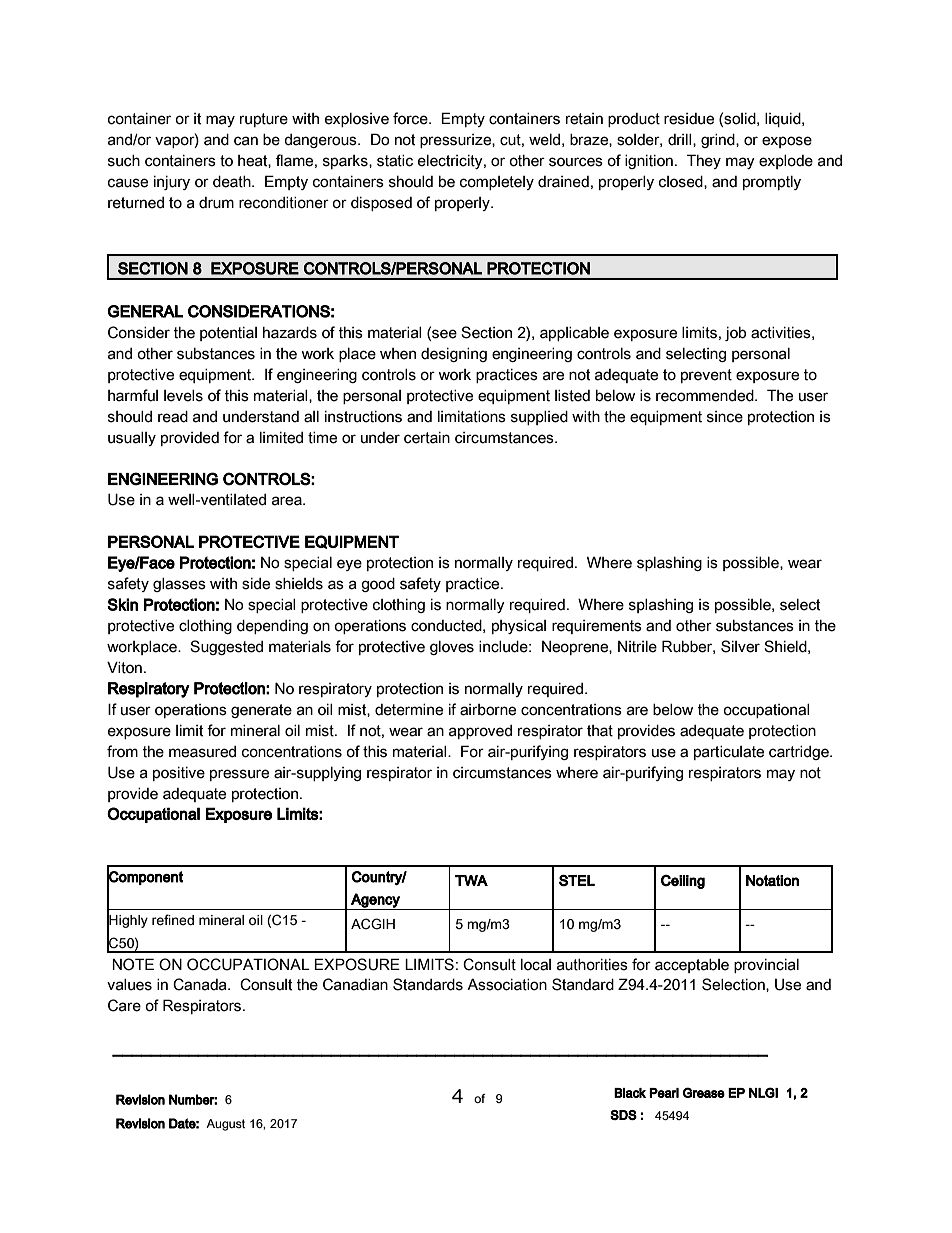  Describe the element at coordinates (411, 118) in the image. I see `force` at that location.
